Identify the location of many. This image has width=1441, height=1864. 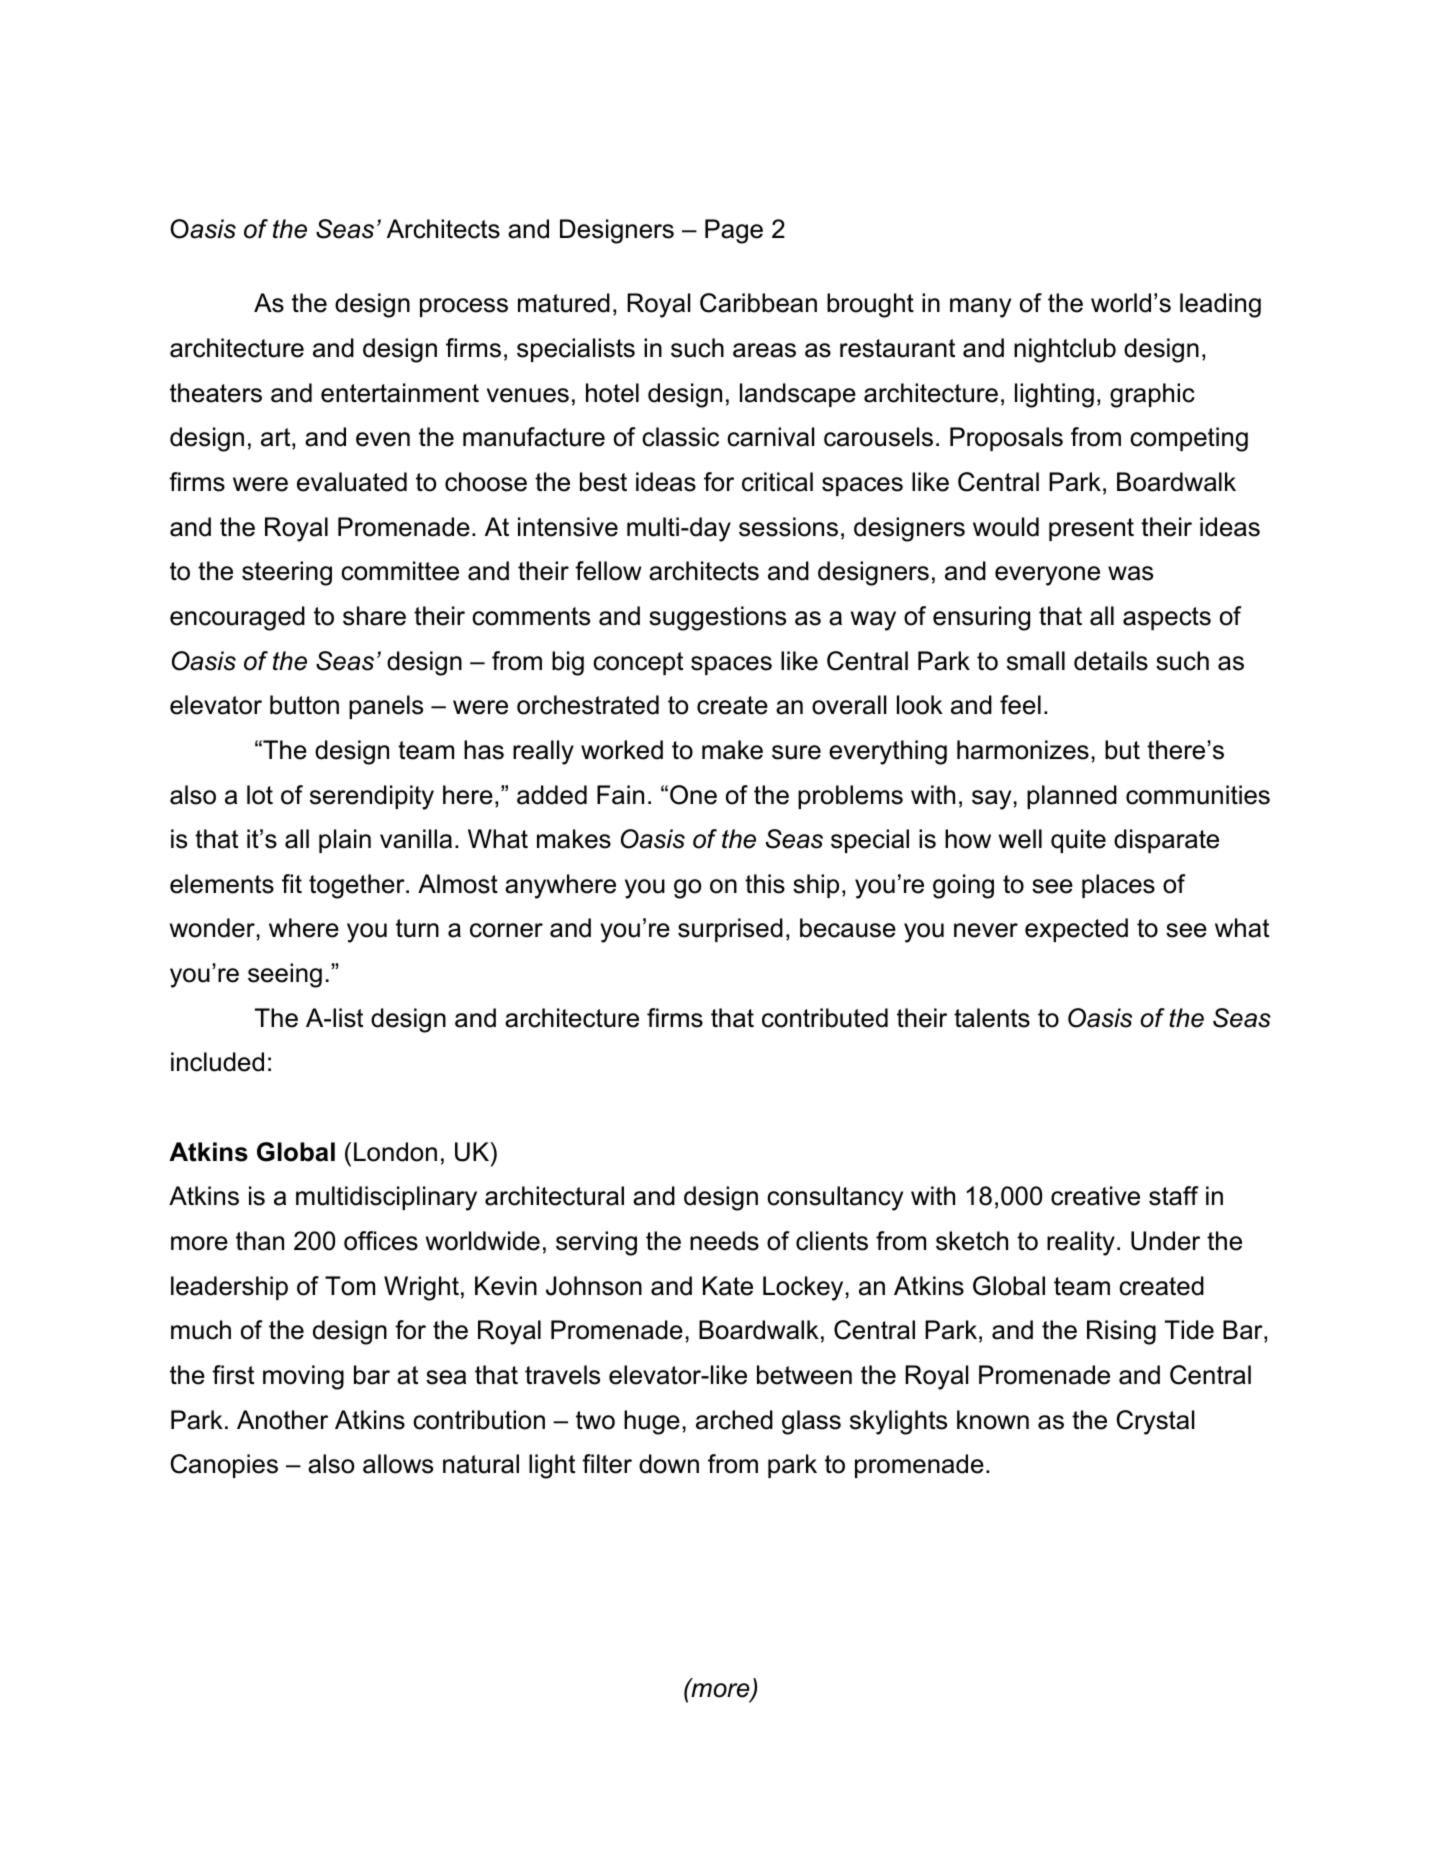
(980, 308).
